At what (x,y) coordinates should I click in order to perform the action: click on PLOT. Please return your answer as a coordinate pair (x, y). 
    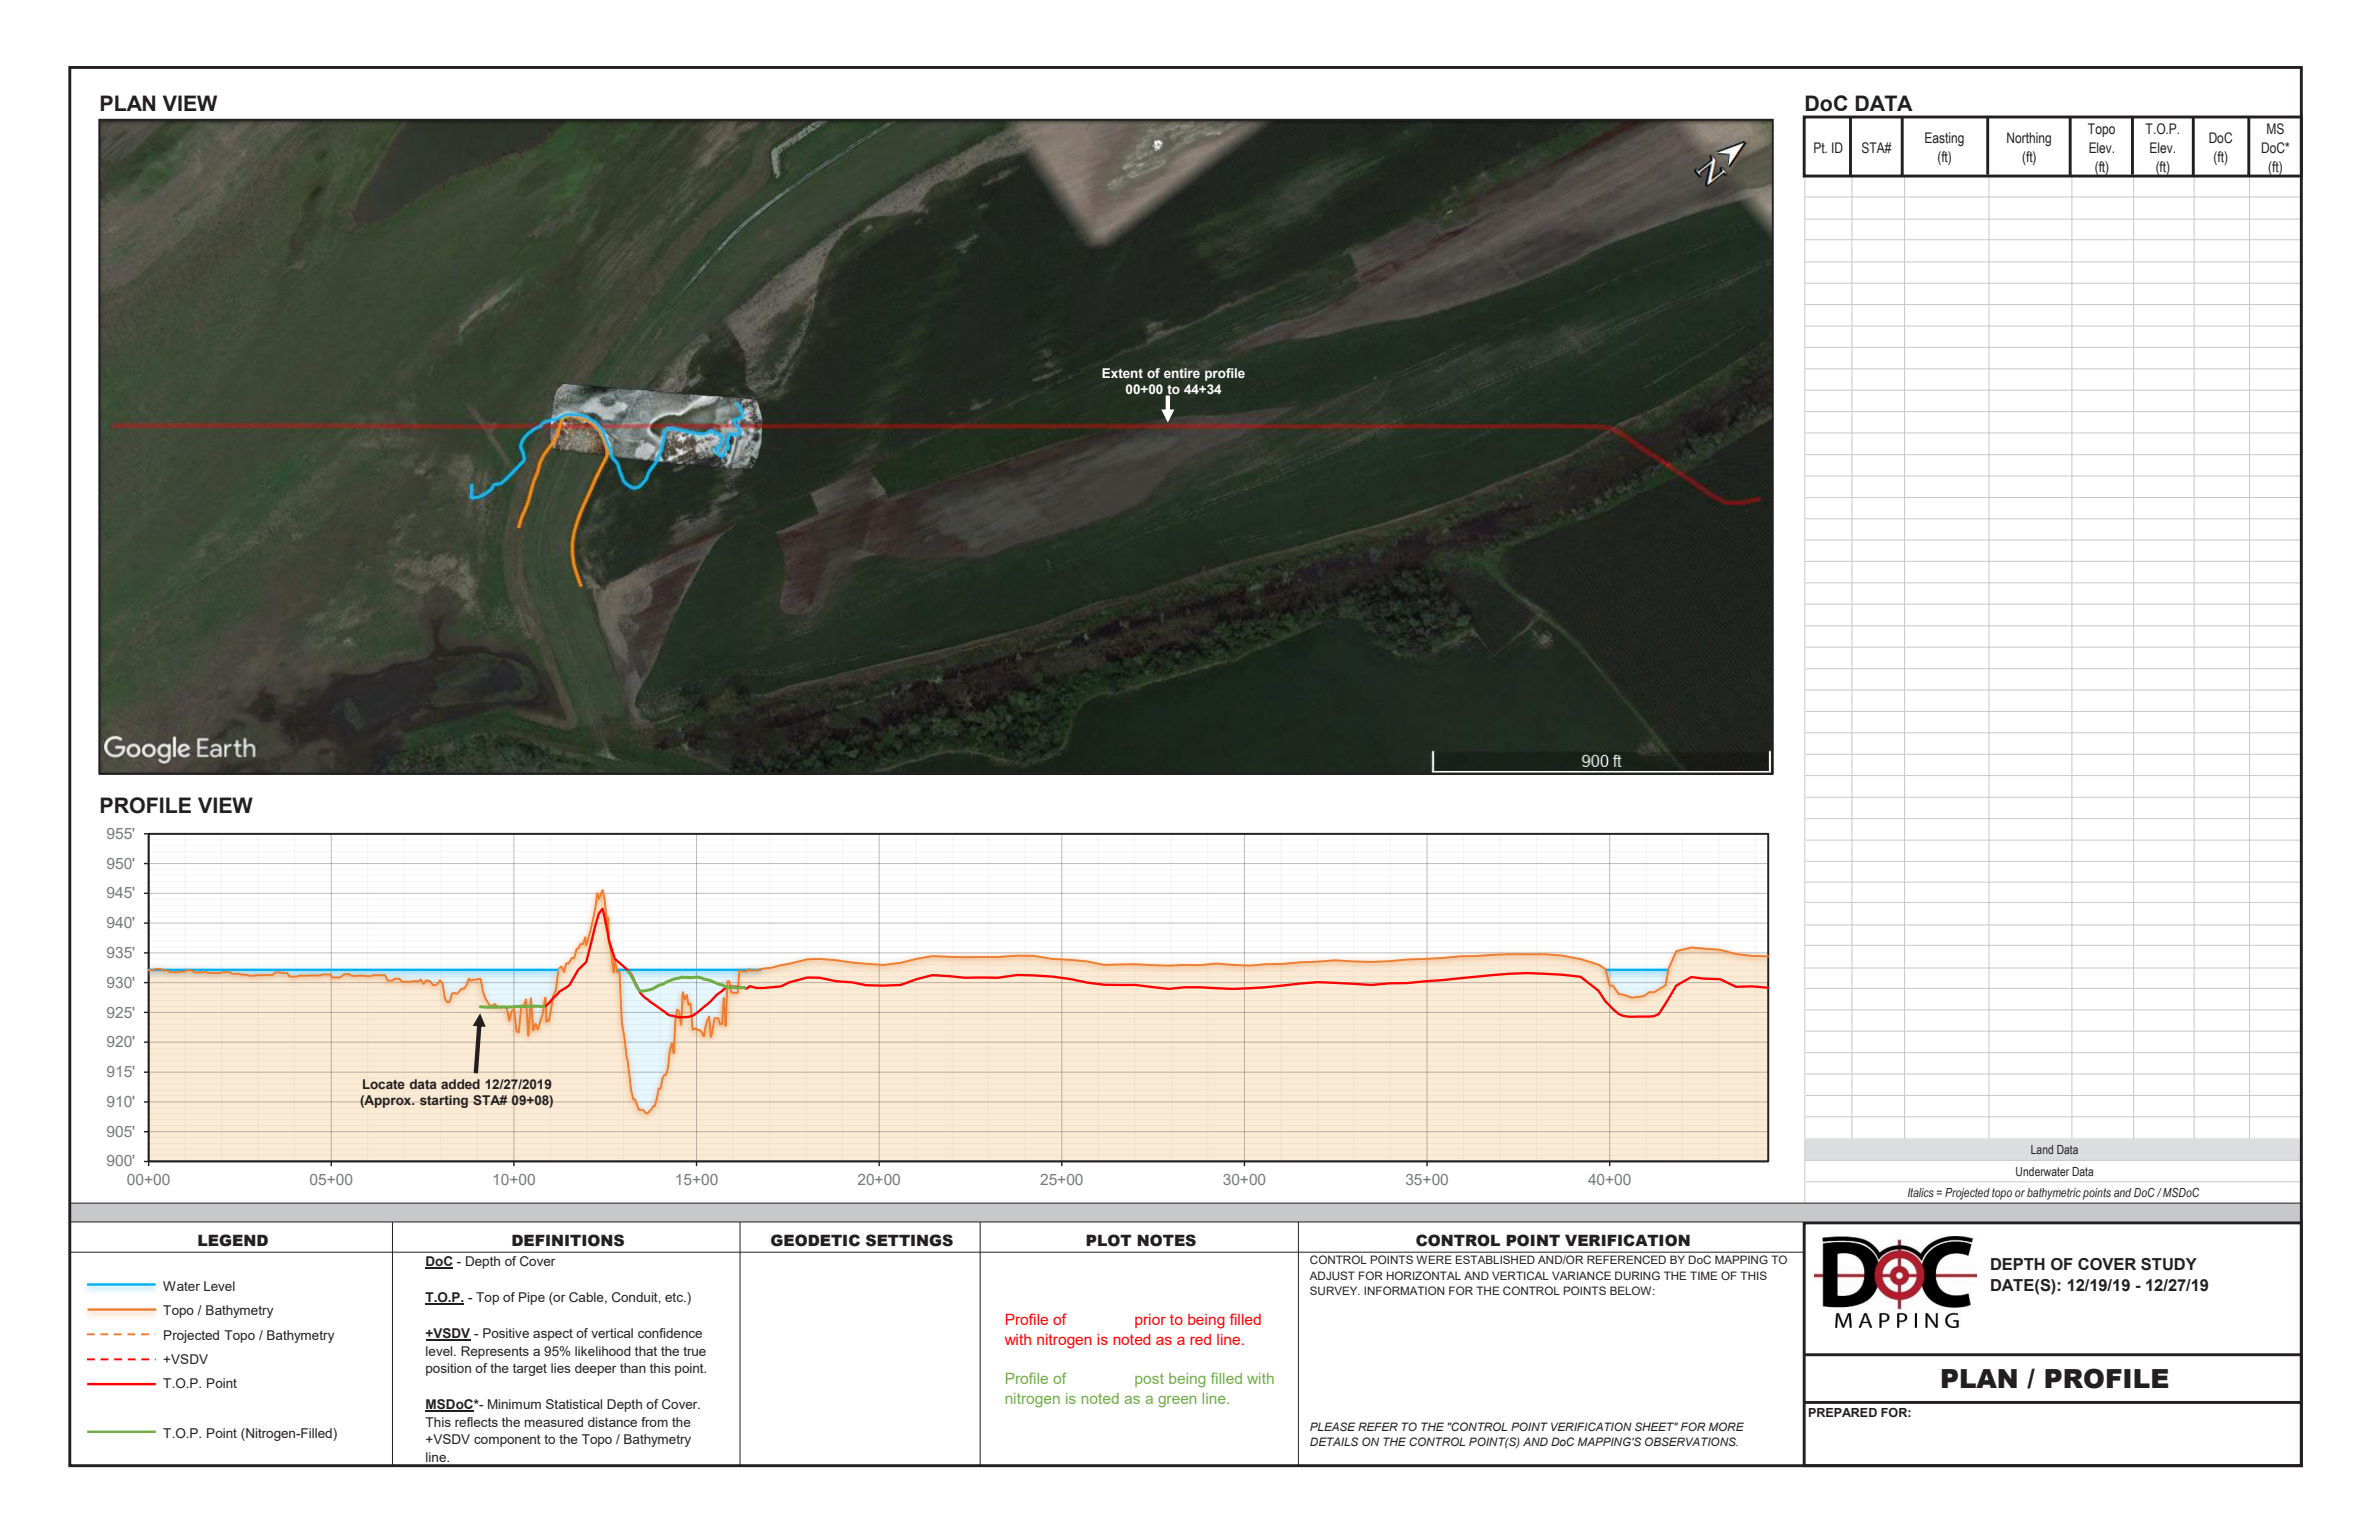
    Looking at the image, I should click on (1109, 1240).
